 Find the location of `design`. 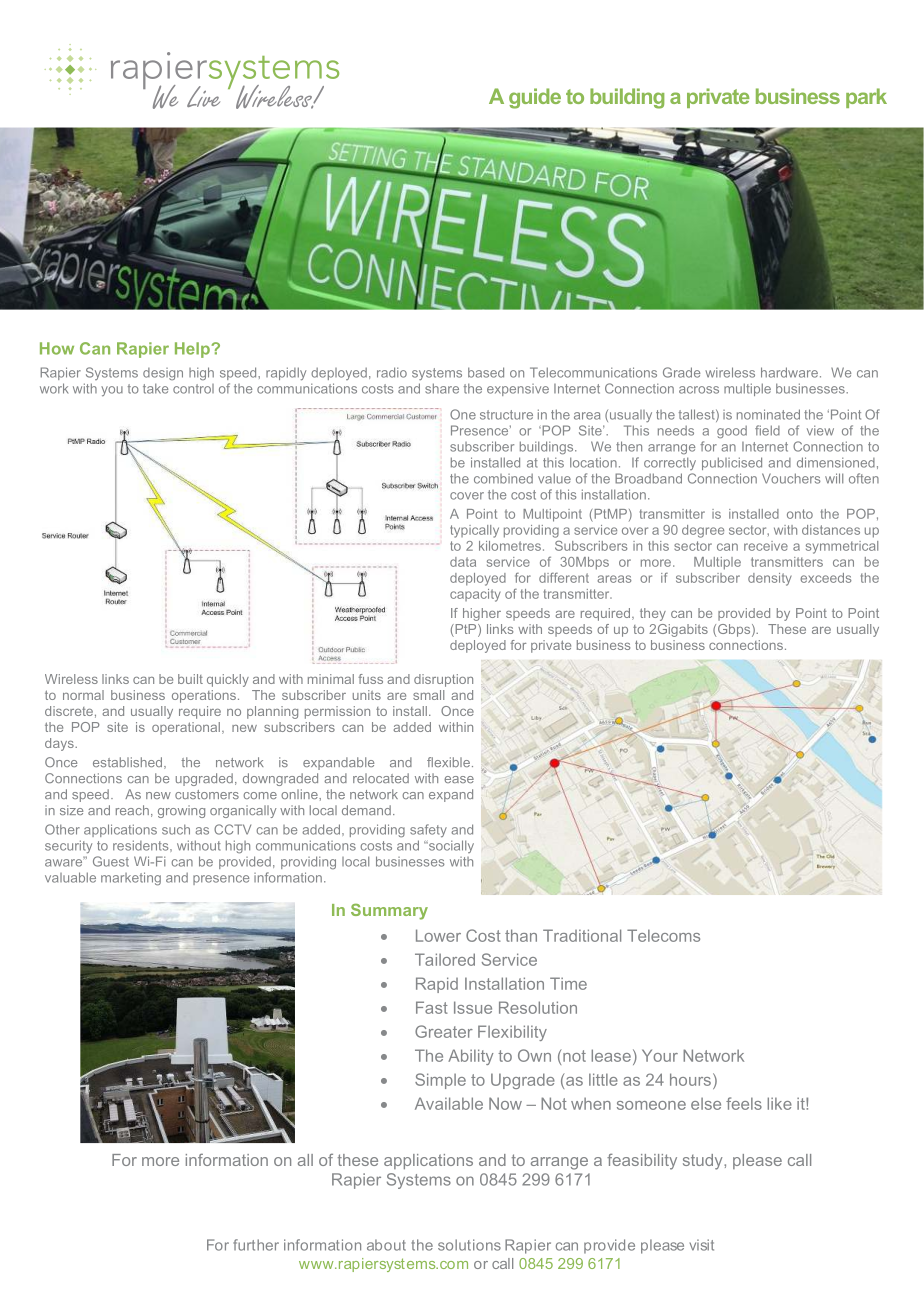

design is located at coordinates (163, 374).
